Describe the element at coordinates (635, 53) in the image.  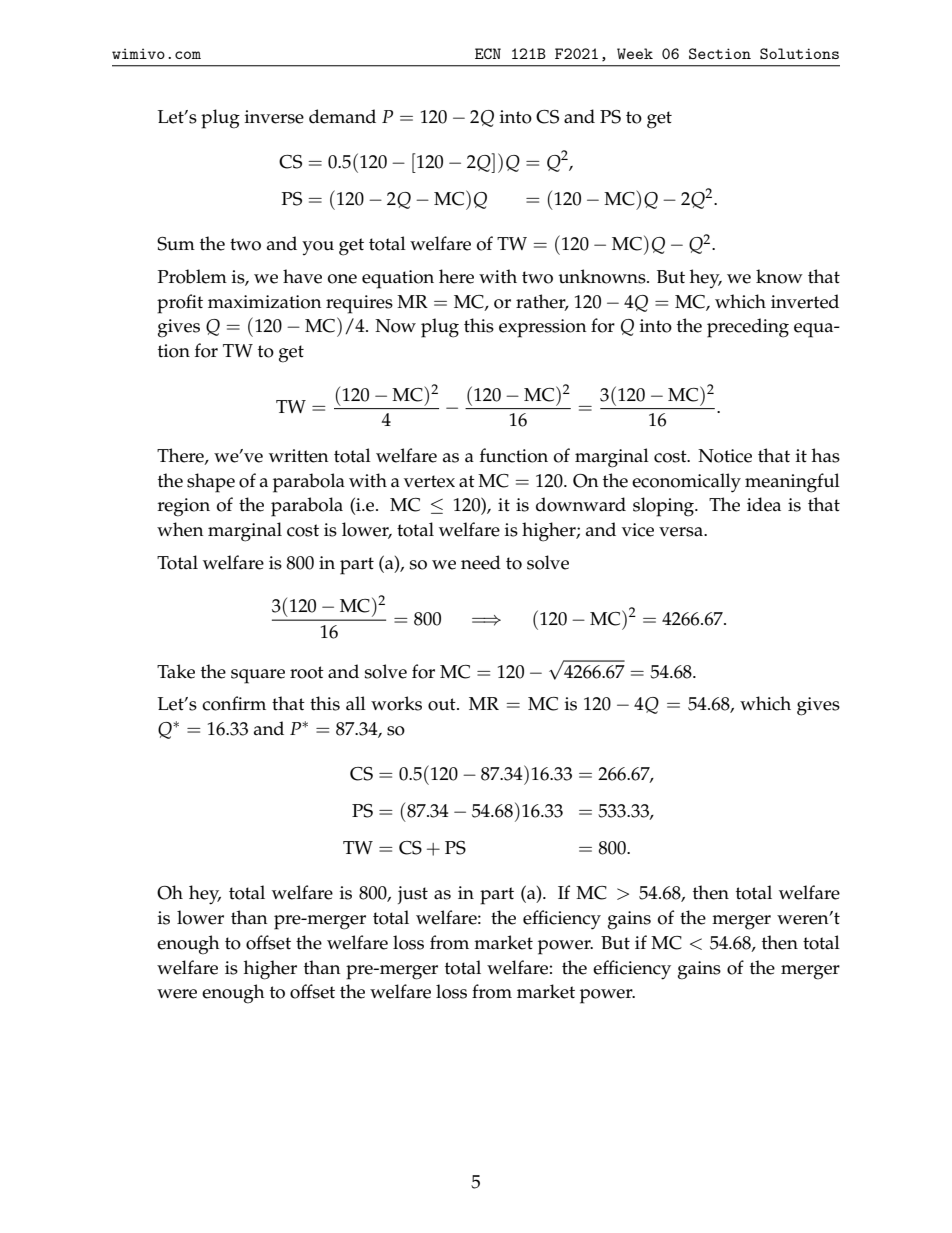
I see `Week` at that location.
